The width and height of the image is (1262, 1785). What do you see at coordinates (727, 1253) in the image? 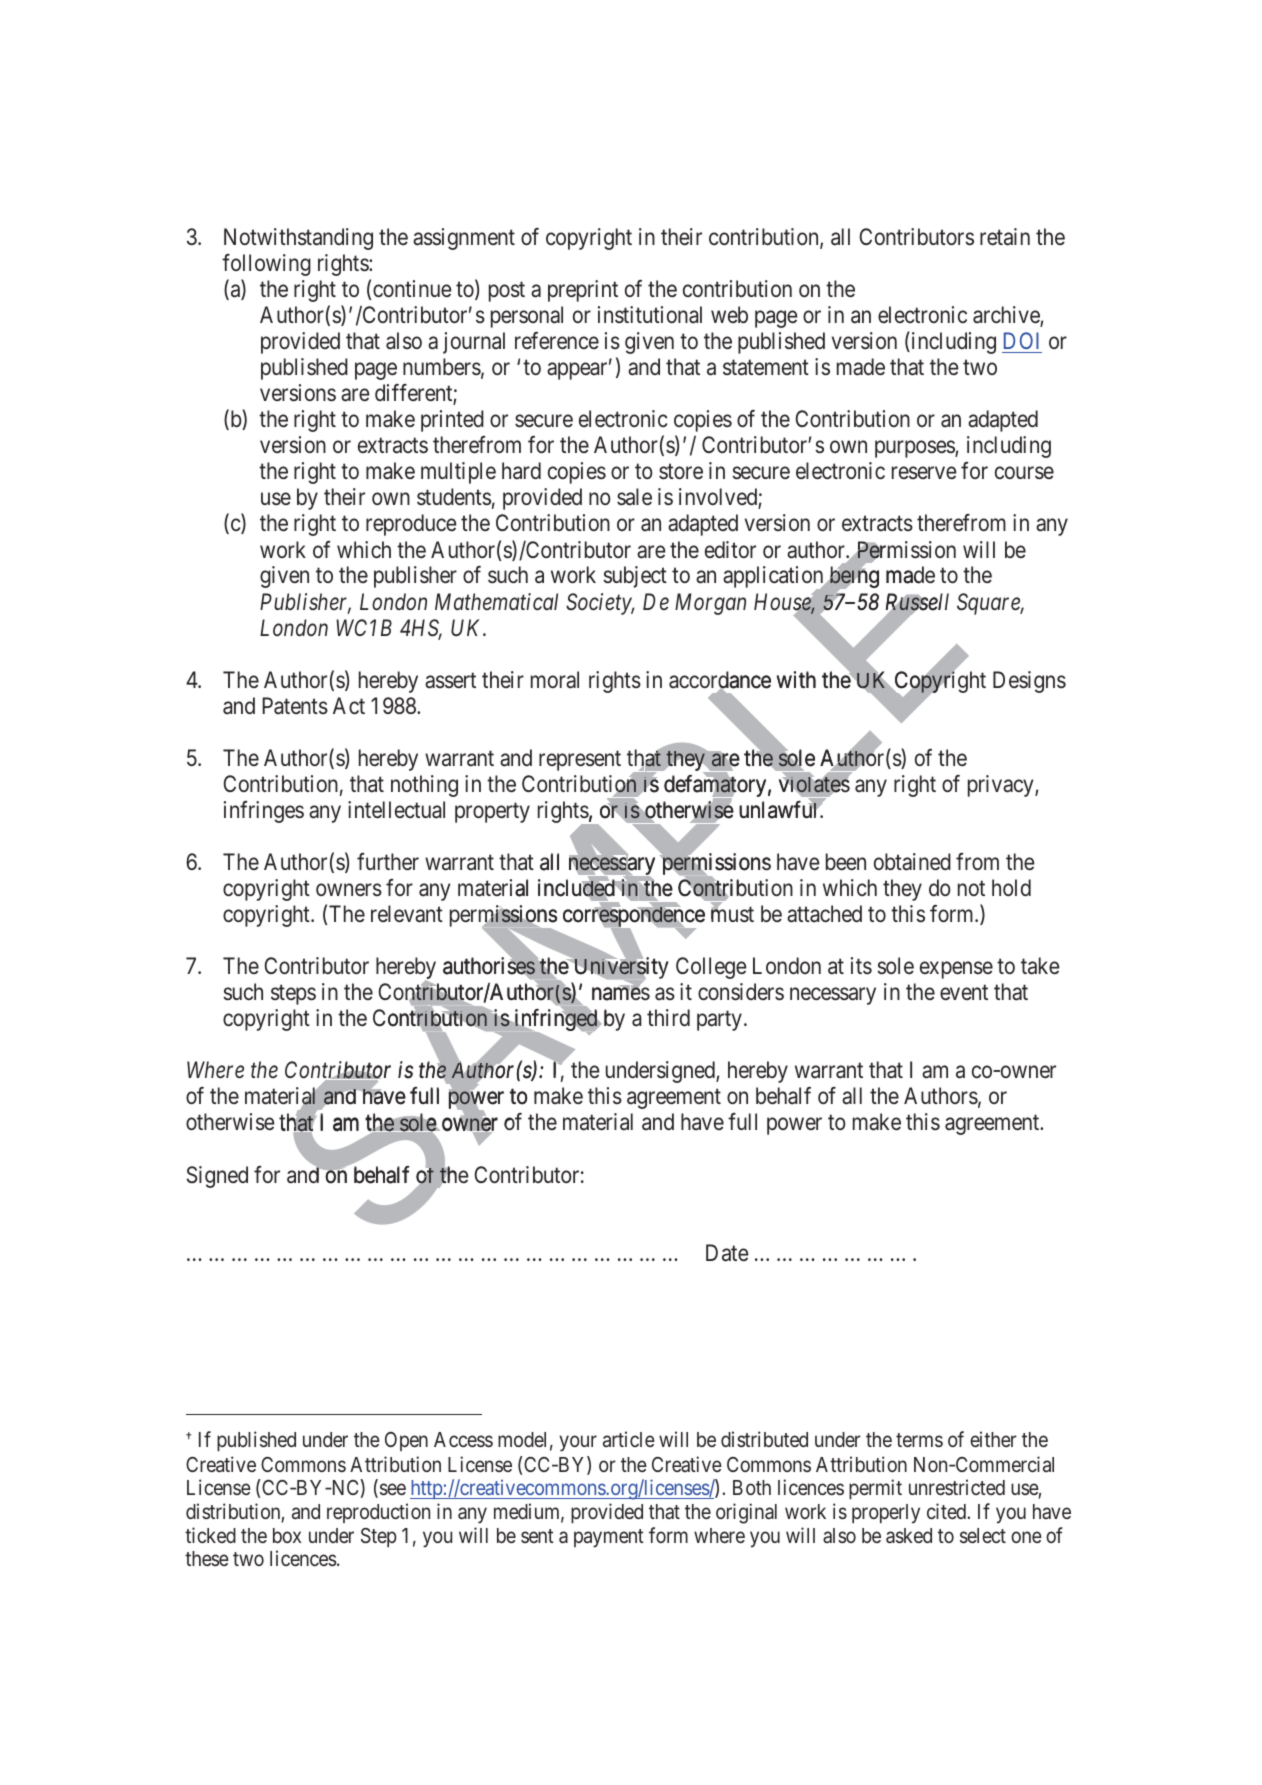
I see `Date` at bounding box center [727, 1253].
